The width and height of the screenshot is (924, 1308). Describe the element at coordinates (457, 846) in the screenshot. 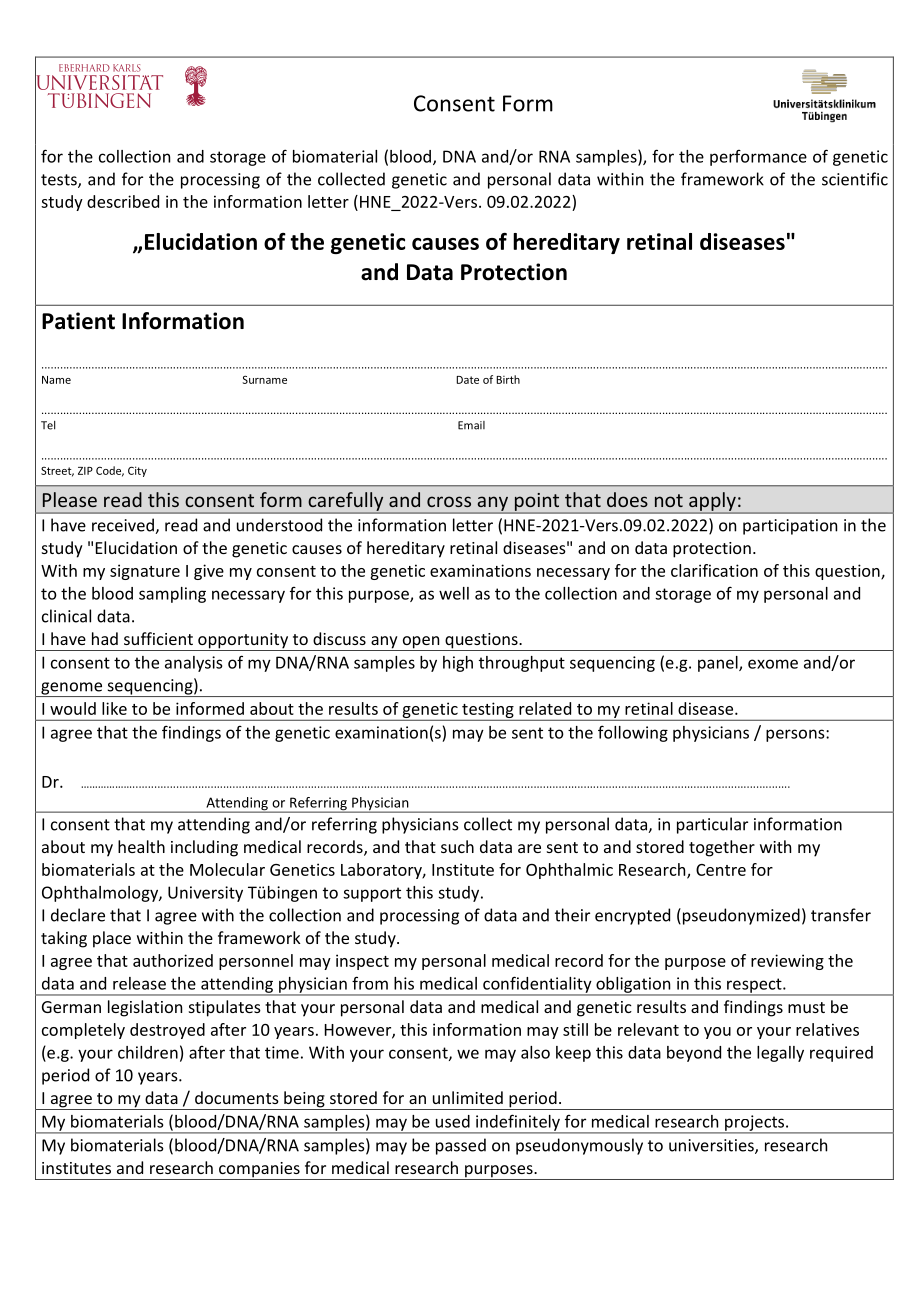

I see `such` at that location.
